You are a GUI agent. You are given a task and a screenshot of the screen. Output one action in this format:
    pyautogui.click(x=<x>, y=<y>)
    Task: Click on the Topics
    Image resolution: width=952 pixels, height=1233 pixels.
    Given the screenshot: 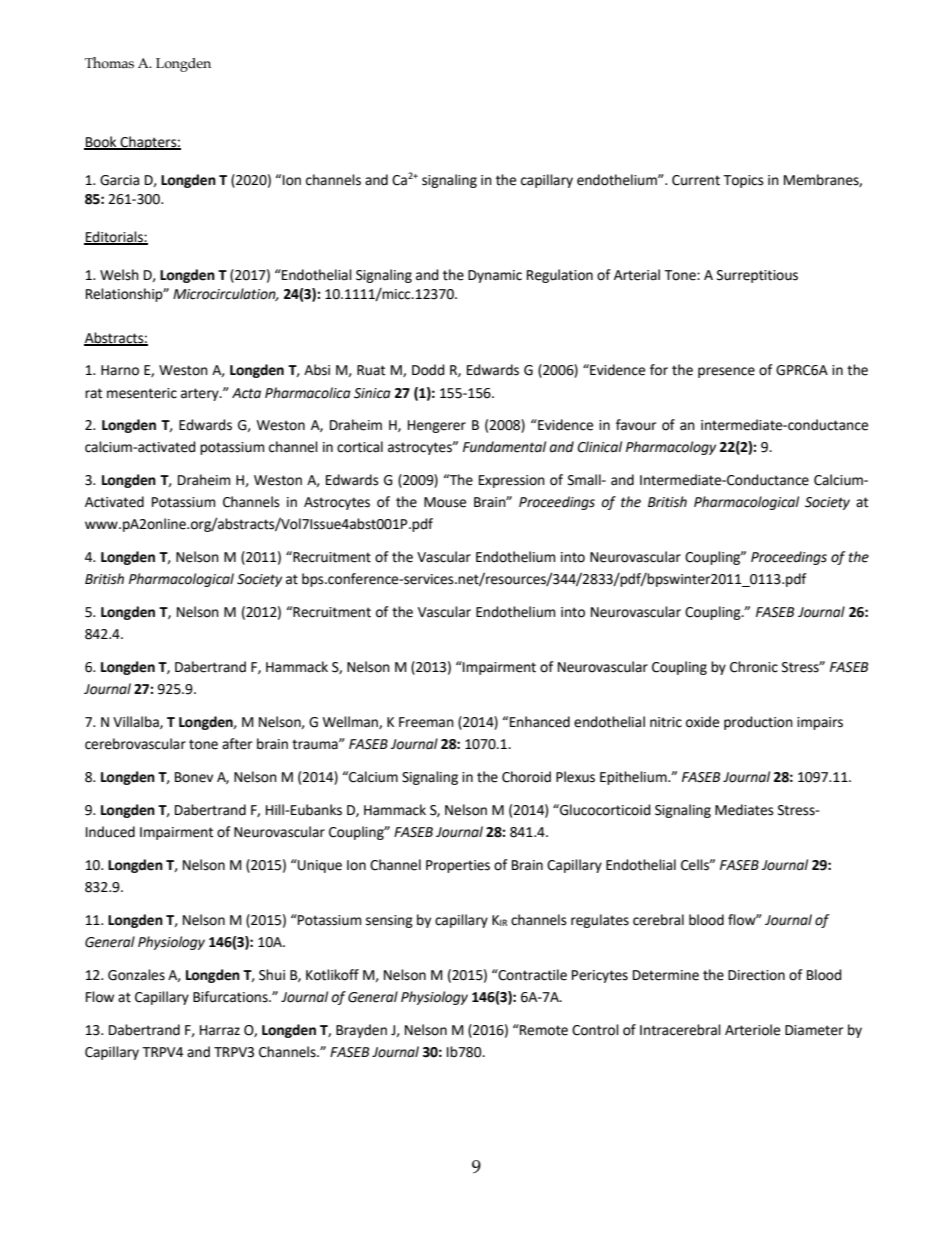 What is the action you would take?
    pyautogui.click(x=743, y=181)
